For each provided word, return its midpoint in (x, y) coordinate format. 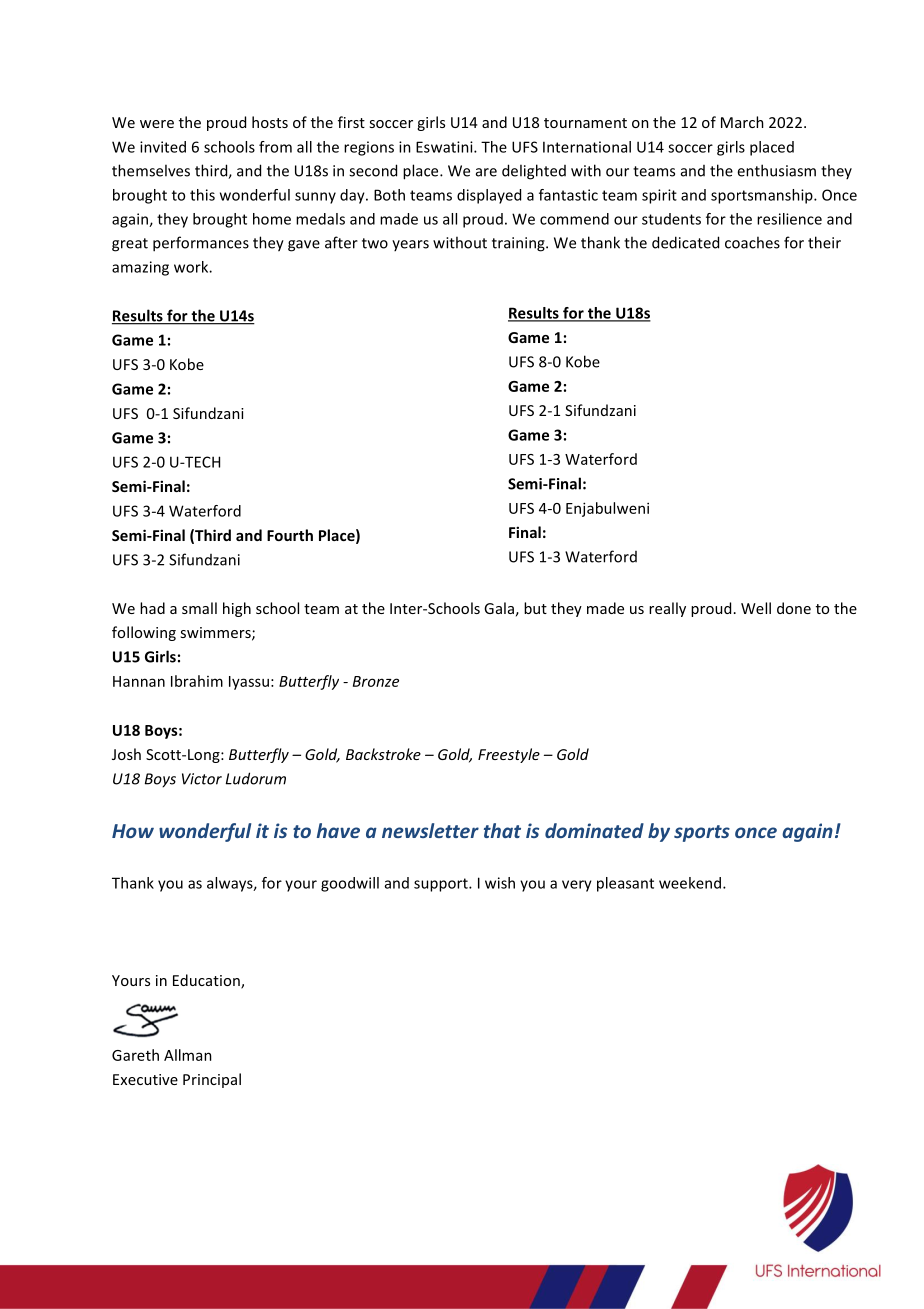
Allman (188, 1055)
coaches (752, 242)
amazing (140, 268)
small (199, 608)
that (502, 830)
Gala (499, 608)
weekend (690, 883)
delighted (534, 172)
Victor (202, 779)
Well (756, 608)
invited (163, 147)
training (519, 244)
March (742, 122)
